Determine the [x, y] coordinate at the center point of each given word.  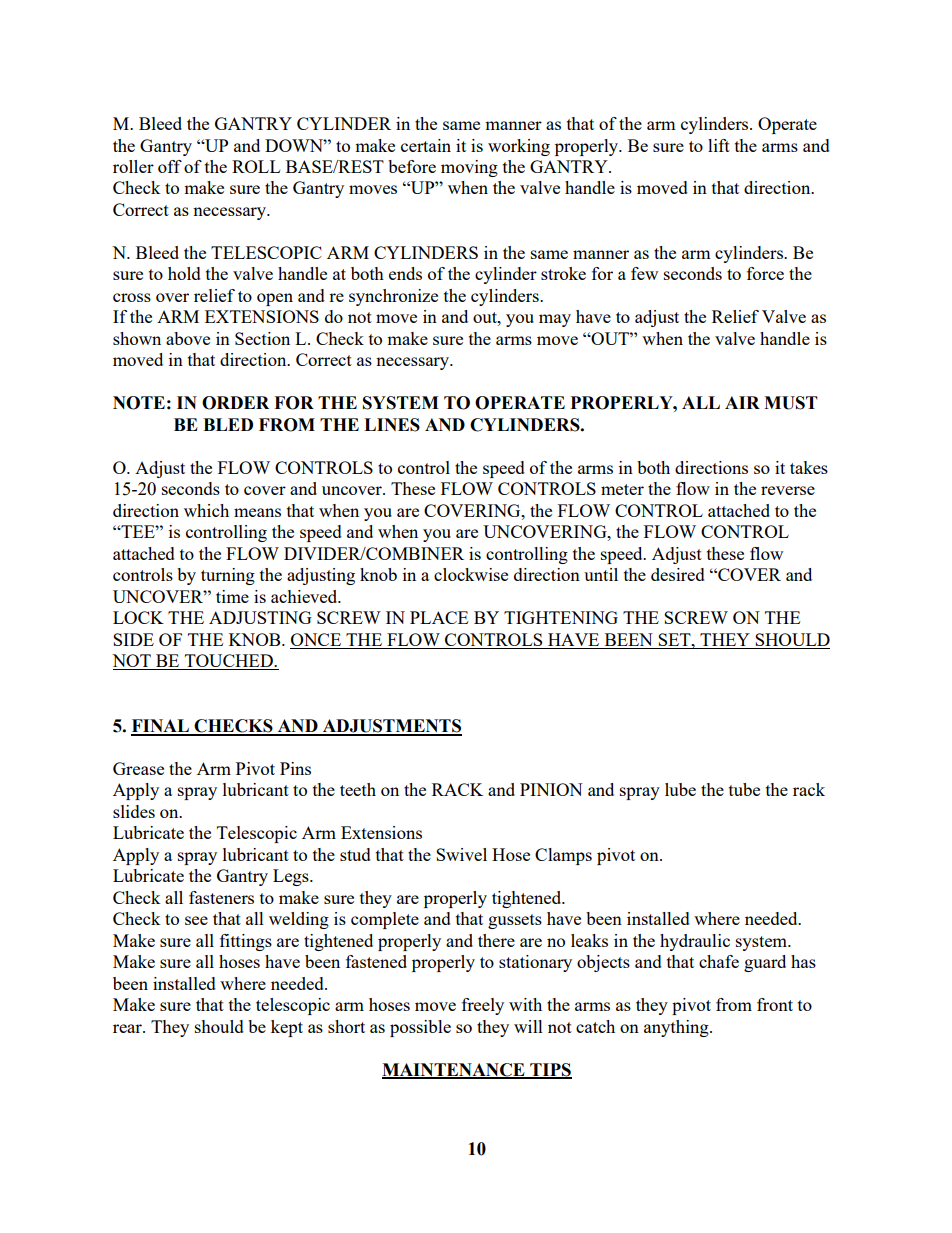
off [170, 166]
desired [678, 574]
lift [719, 145]
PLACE [439, 617]
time [232, 596]
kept [287, 1028]
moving [469, 168]
